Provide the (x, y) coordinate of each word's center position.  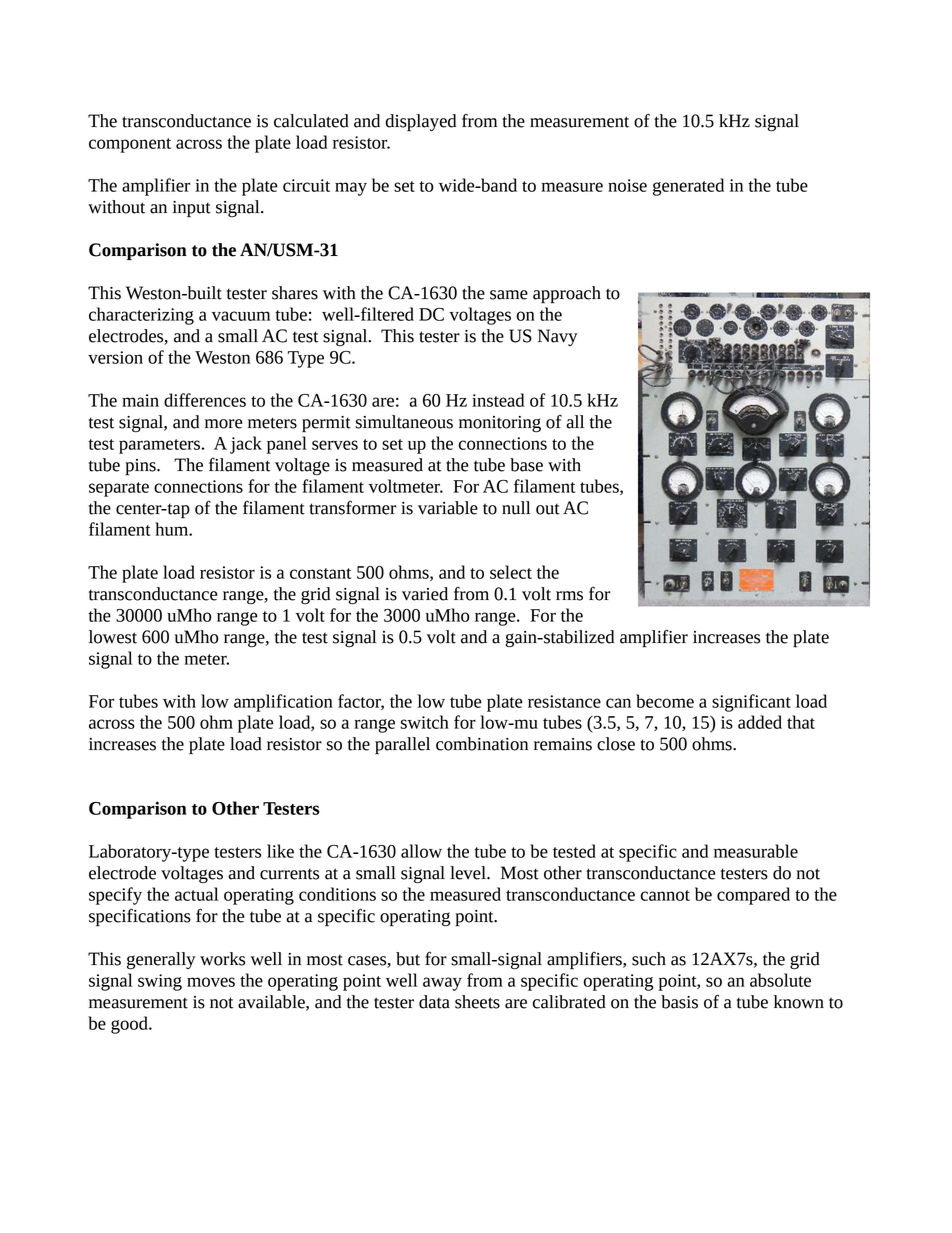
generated (688, 187)
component (130, 145)
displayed (420, 123)
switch (425, 722)
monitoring (500, 424)
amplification (283, 703)
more (223, 424)
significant (751, 703)
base (526, 465)
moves (211, 982)
